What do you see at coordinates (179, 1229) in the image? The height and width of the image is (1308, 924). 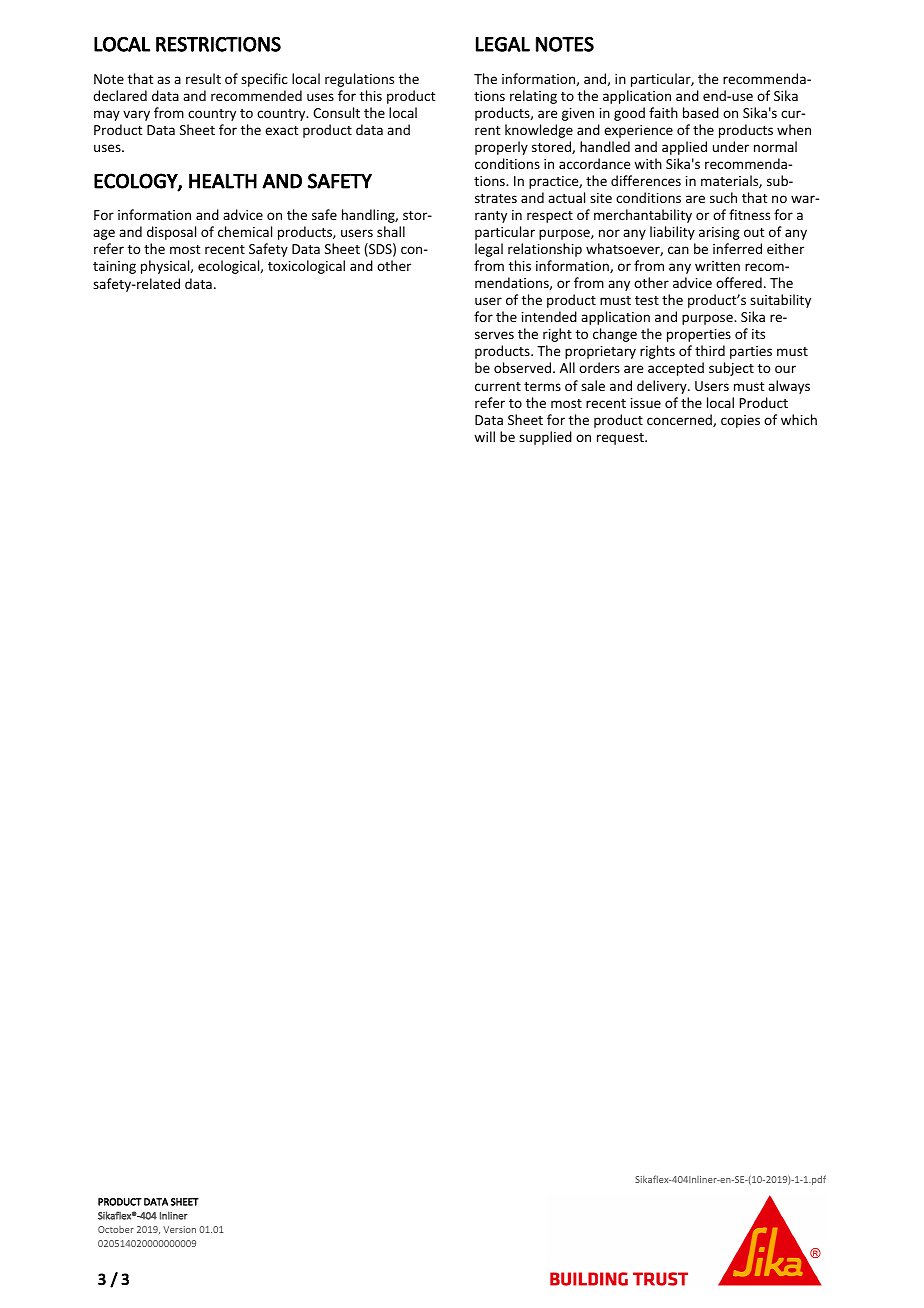 I see `Version` at bounding box center [179, 1229].
